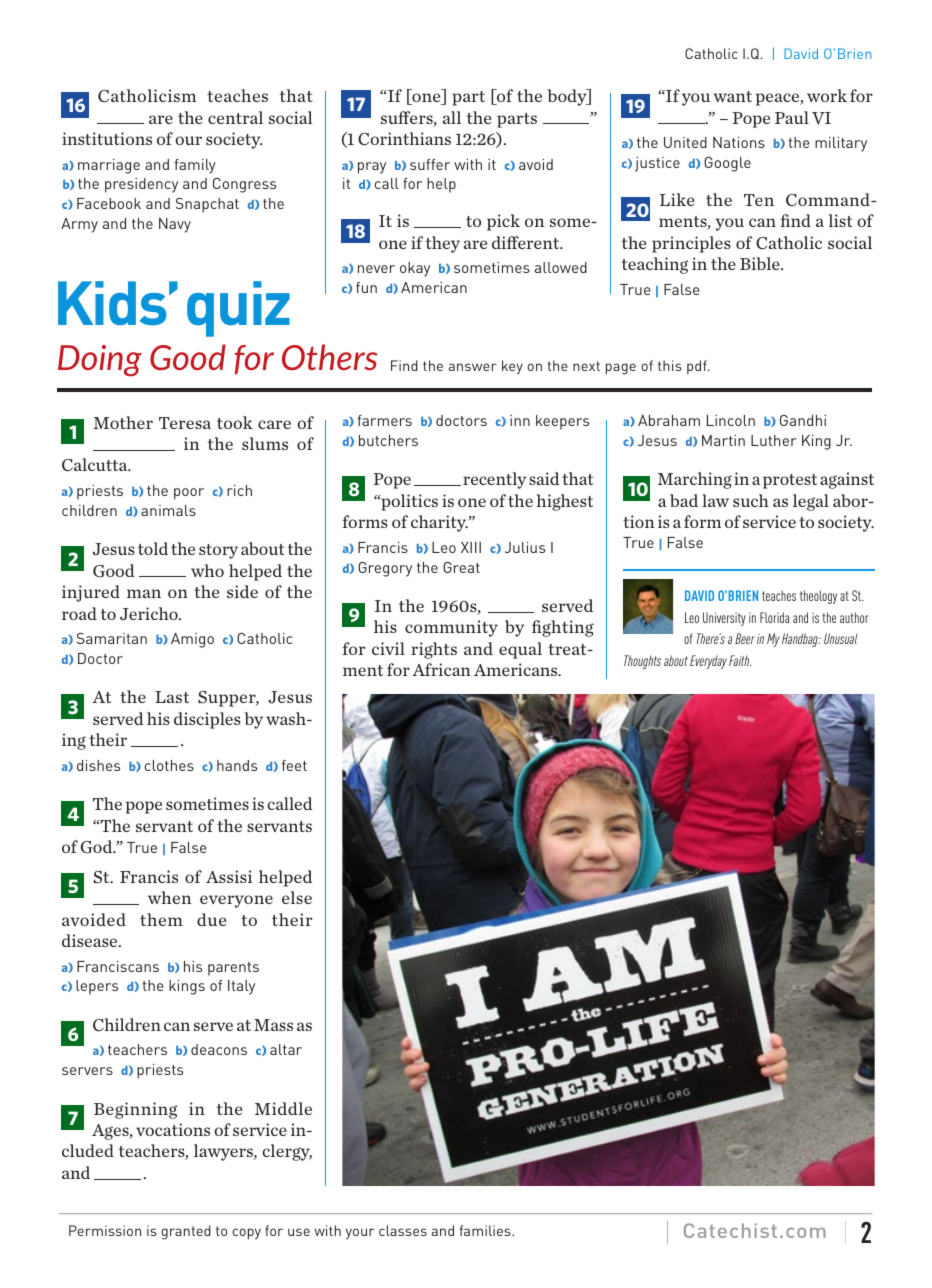 This screenshot has width=932, height=1288. I want to click on family, so click(195, 166).
